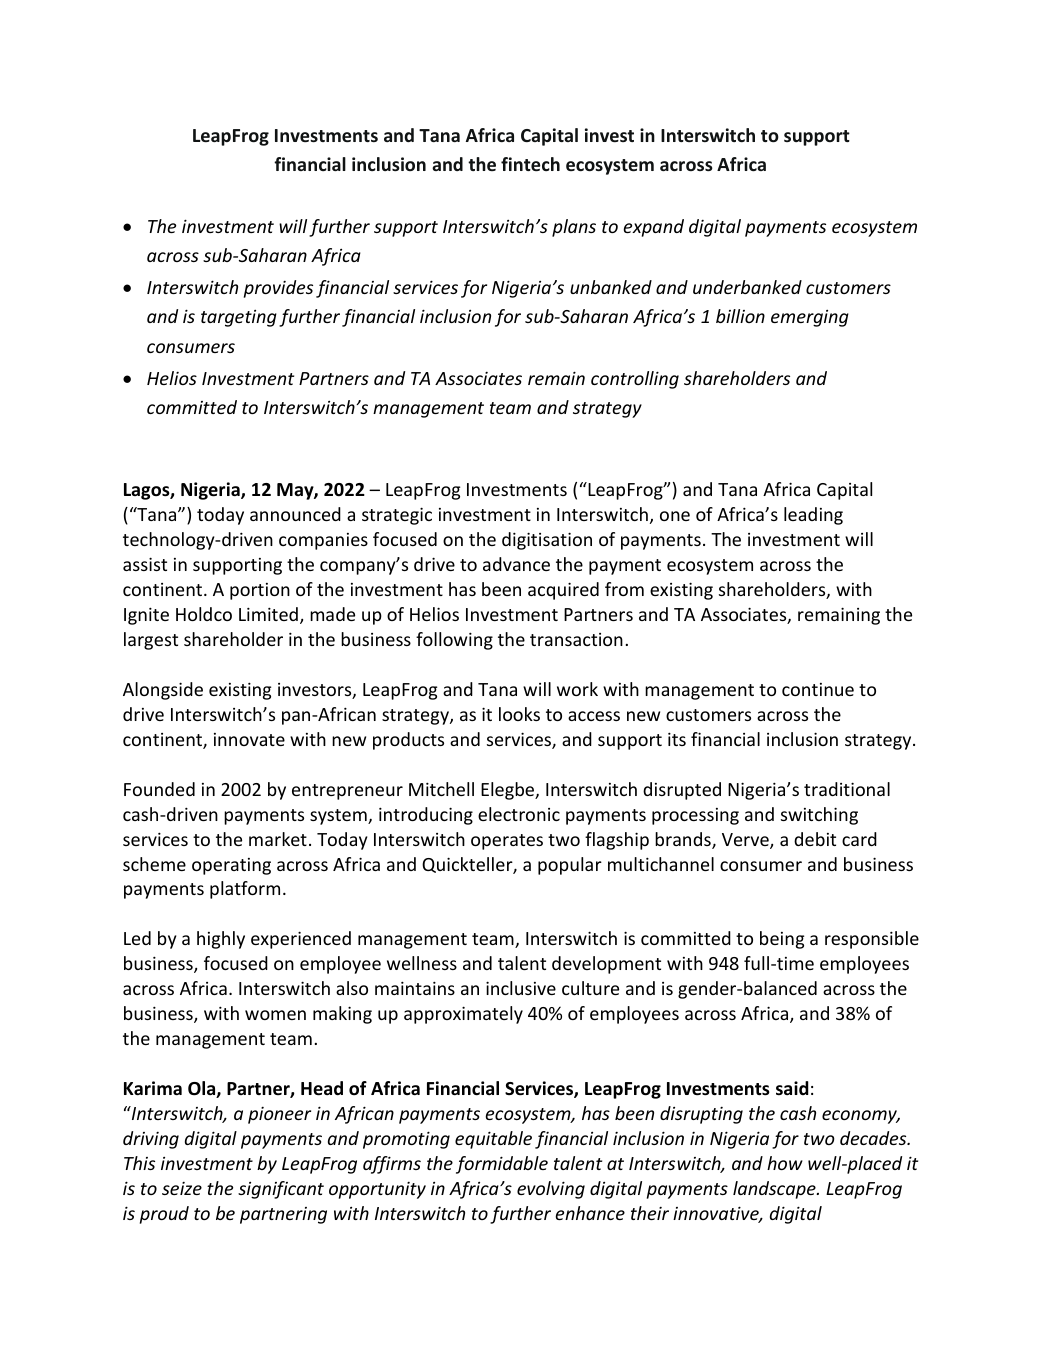 The width and height of the screenshot is (1042, 1349). What do you see at coordinates (278, 289) in the screenshot?
I see `provides` at bounding box center [278, 289].
